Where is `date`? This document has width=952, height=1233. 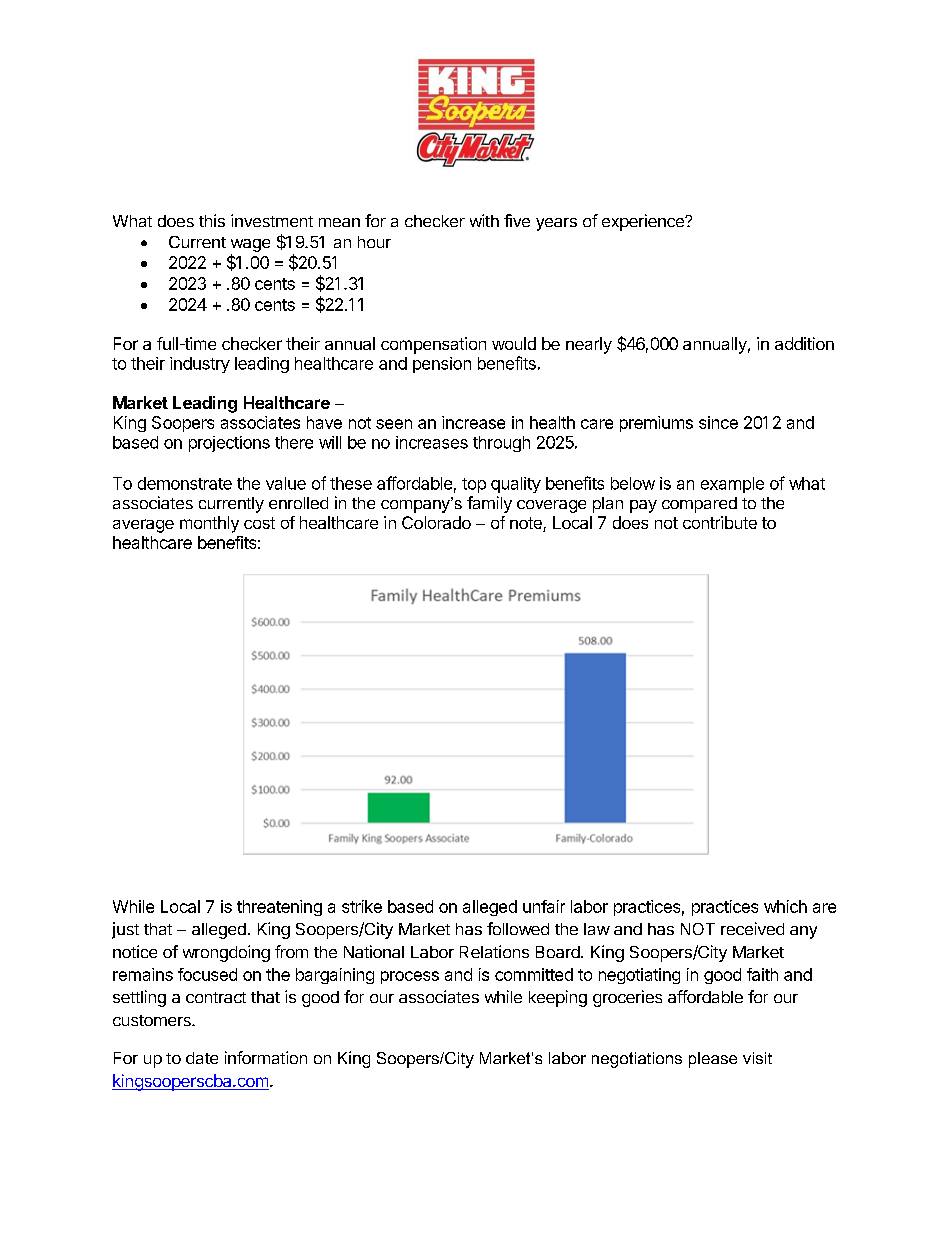 date is located at coordinates (202, 1058).
